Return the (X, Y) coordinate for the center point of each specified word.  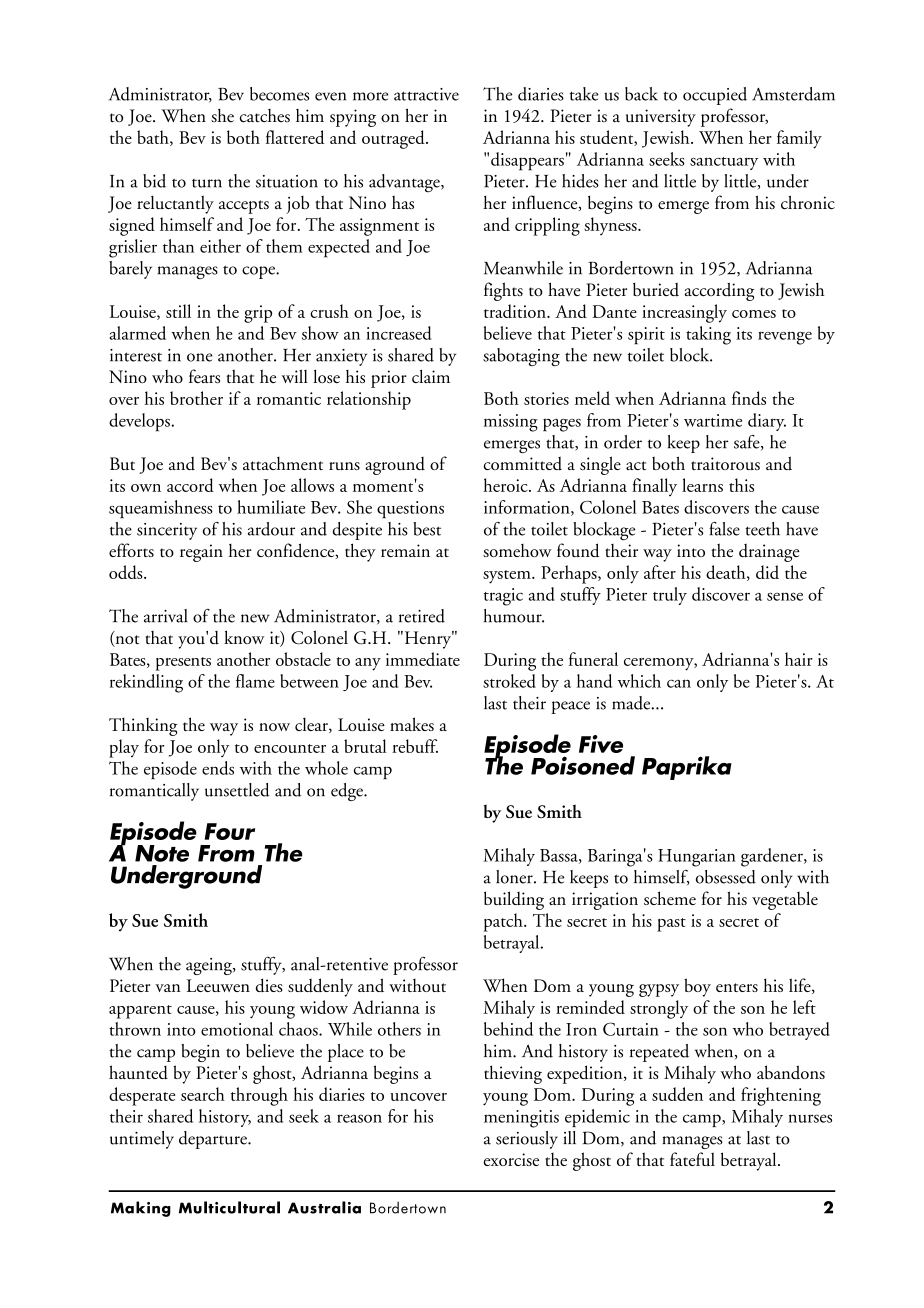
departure (214, 1140)
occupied (715, 96)
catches (265, 116)
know (244, 637)
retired (422, 616)
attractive (426, 94)
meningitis (521, 1119)
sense (785, 597)
